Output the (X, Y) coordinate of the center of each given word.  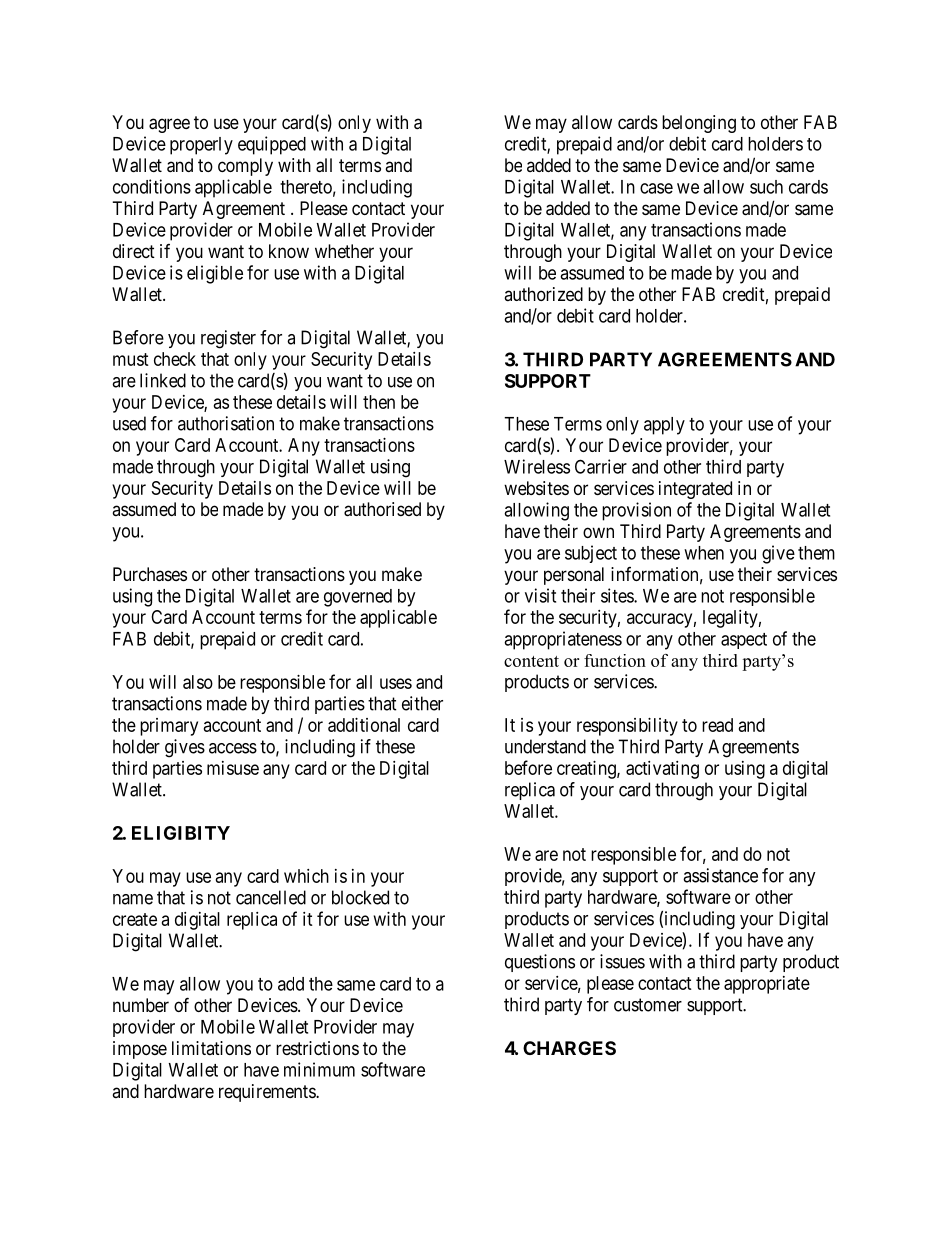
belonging (699, 124)
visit (540, 595)
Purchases (150, 574)
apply (664, 426)
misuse (233, 768)
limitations (211, 1048)
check (175, 359)
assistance (720, 875)
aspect (744, 641)
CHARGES (569, 1048)
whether (344, 251)
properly (201, 146)
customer (648, 1005)
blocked (360, 897)
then (379, 402)
